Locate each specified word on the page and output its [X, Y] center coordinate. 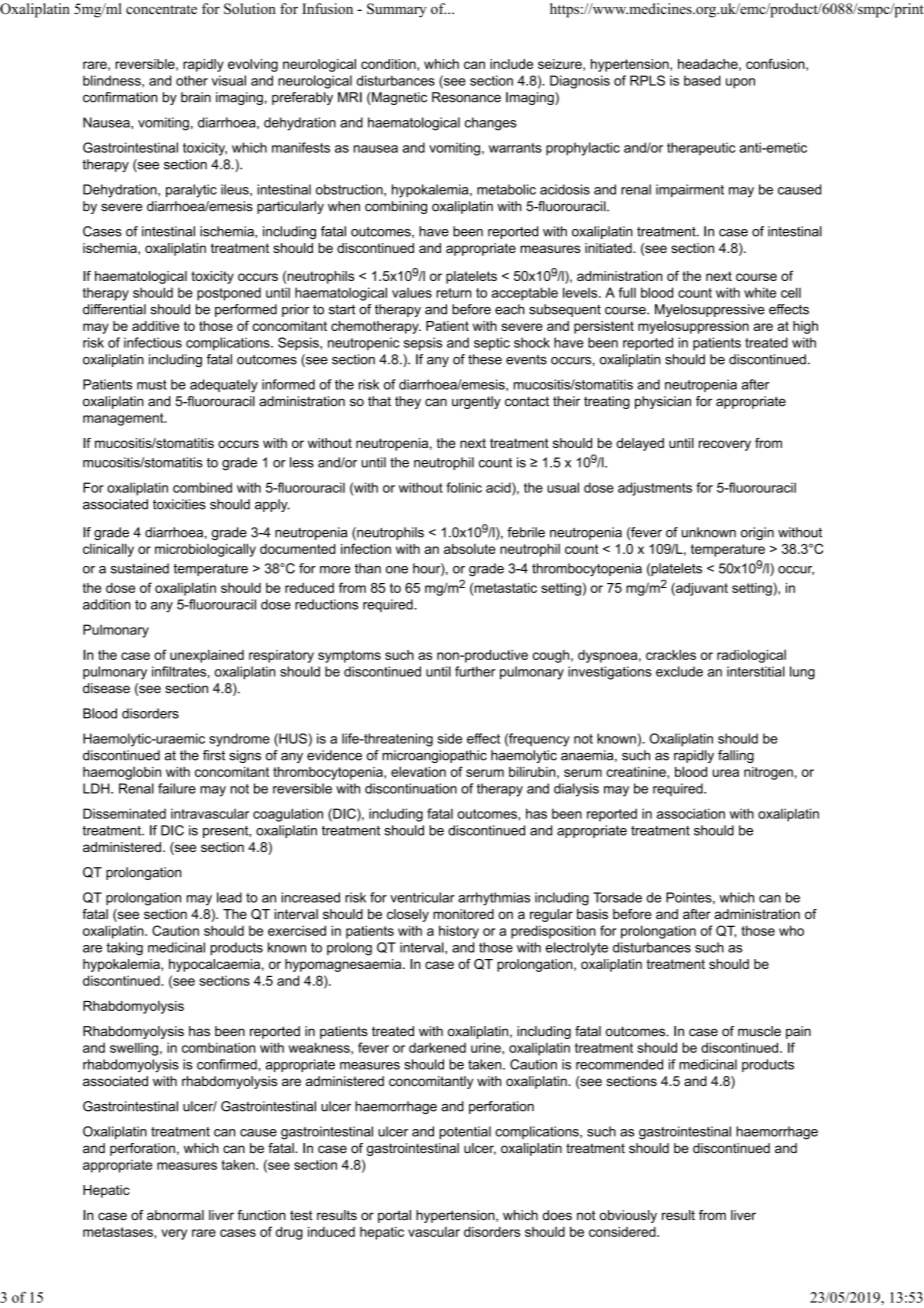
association [691, 813]
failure [177, 788]
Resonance [466, 97]
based [702, 80]
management [124, 419]
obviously [628, 1216]
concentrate [161, 9]
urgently [476, 402]
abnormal [175, 1215]
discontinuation [411, 788]
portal [394, 1216]
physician [663, 402]
